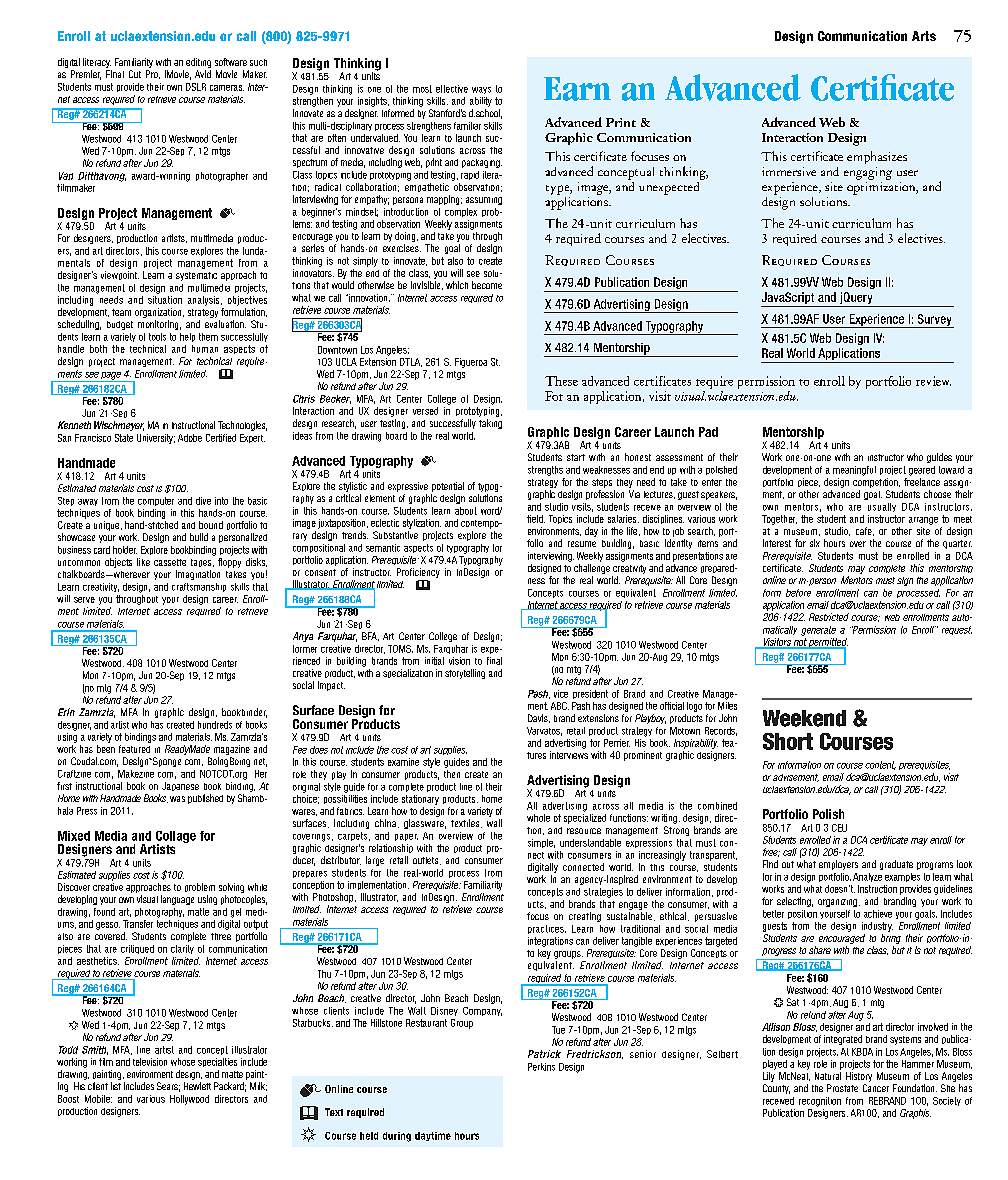 The image size is (1008, 1180). I want to click on Arts, so click(924, 36).
